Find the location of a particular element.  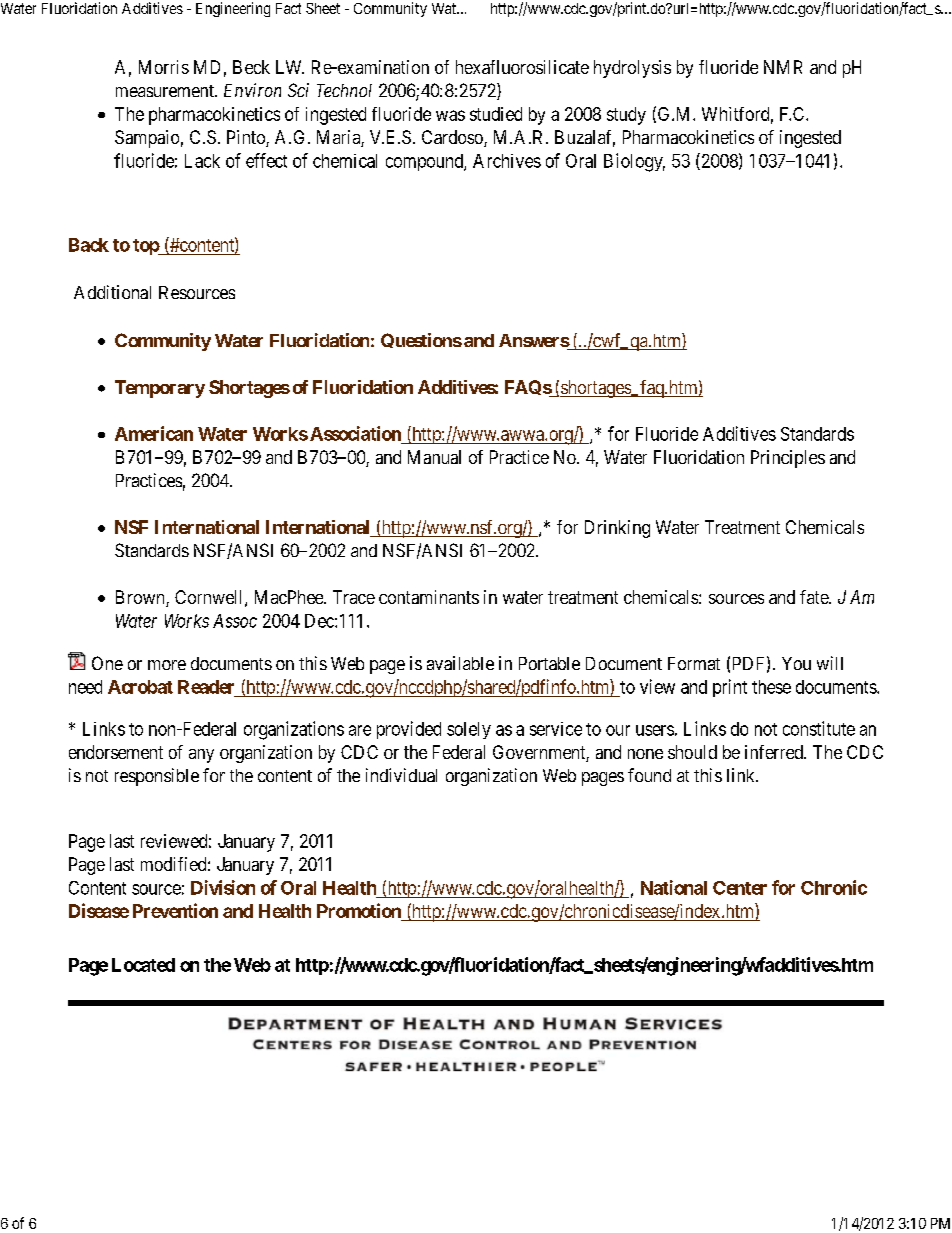

Promotion is located at coordinates (359, 910).
